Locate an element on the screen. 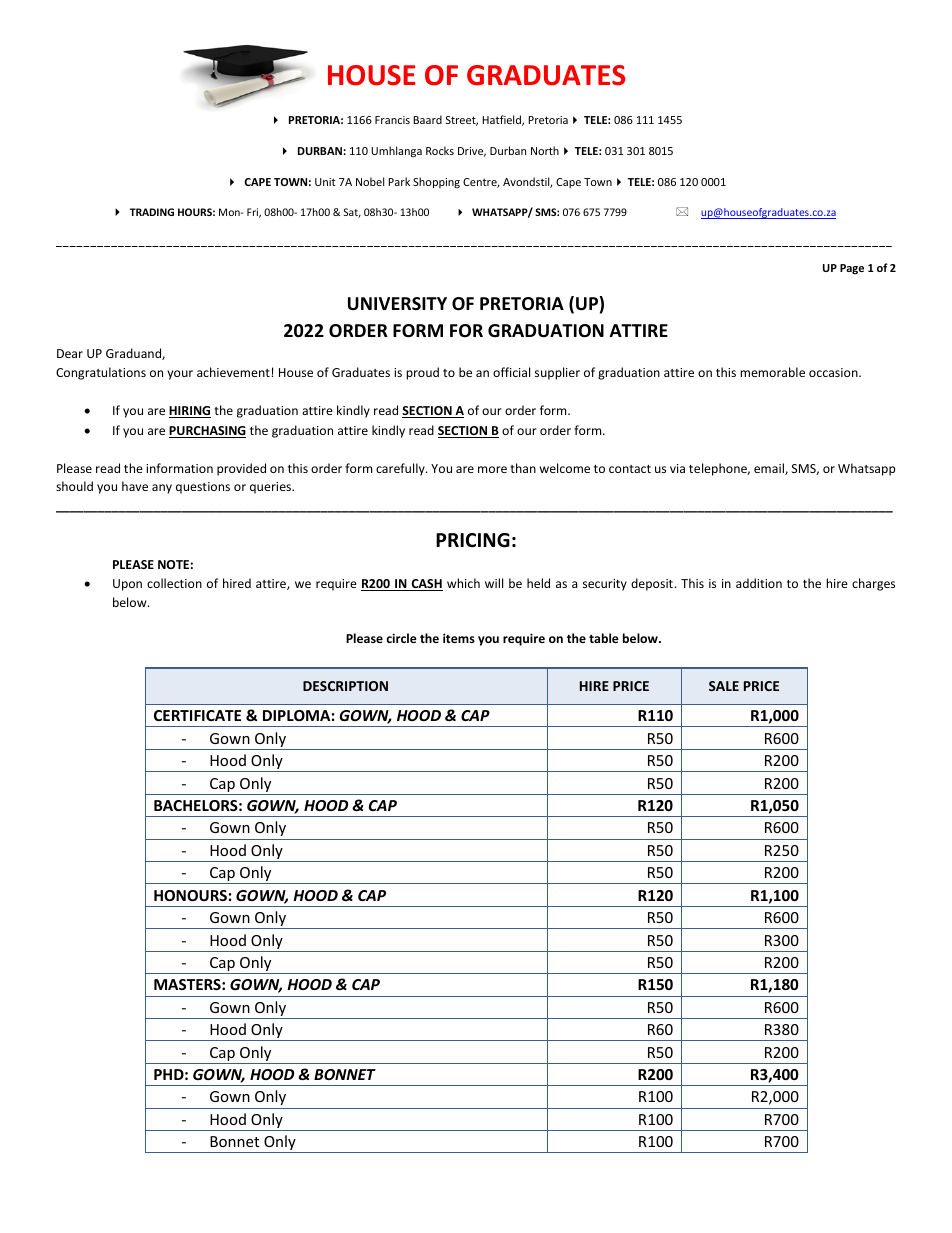 This screenshot has width=952, height=1233. PRICING is located at coordinates (473, 540).
